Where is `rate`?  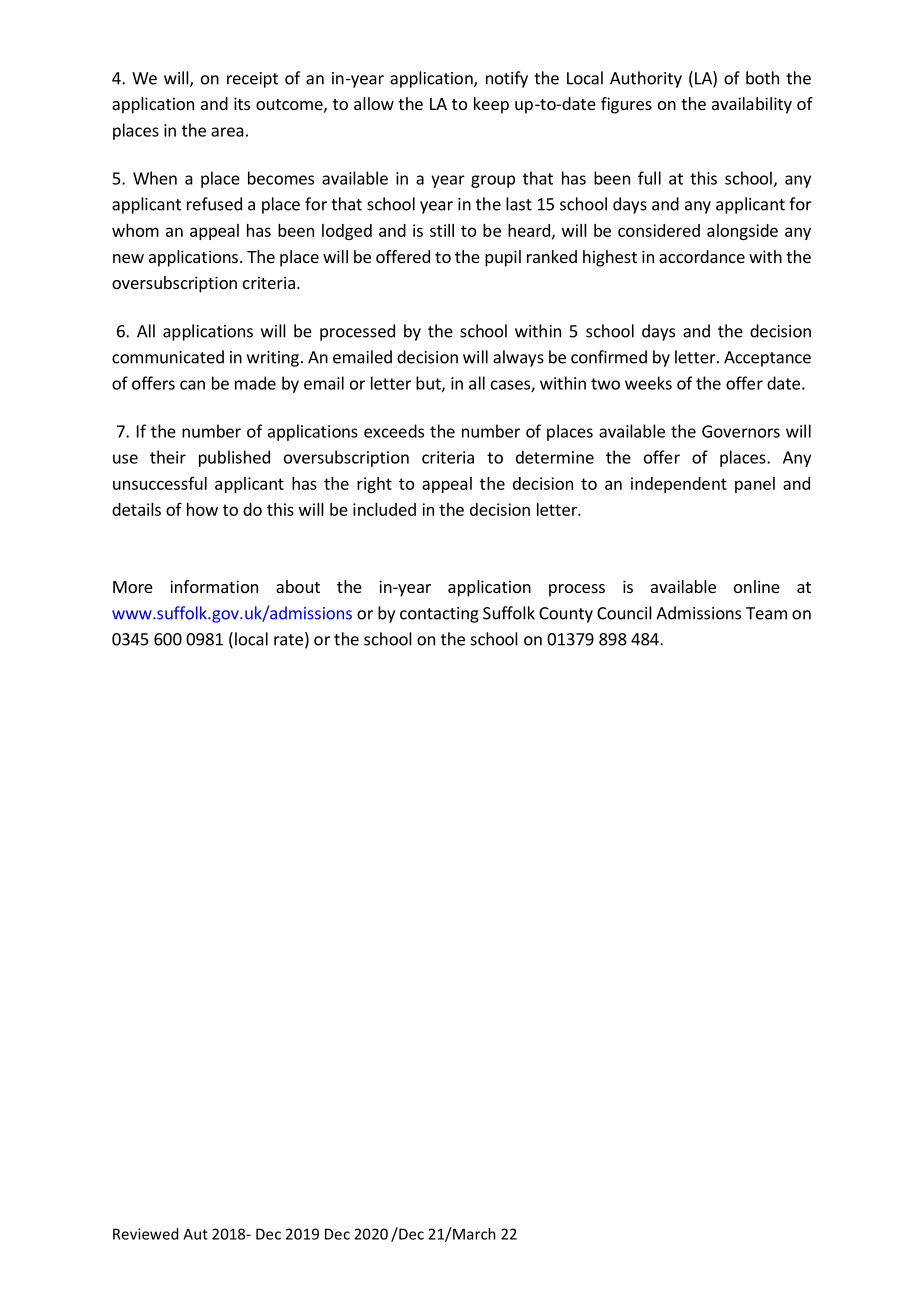 rate is located at coordinates (288, 640).
